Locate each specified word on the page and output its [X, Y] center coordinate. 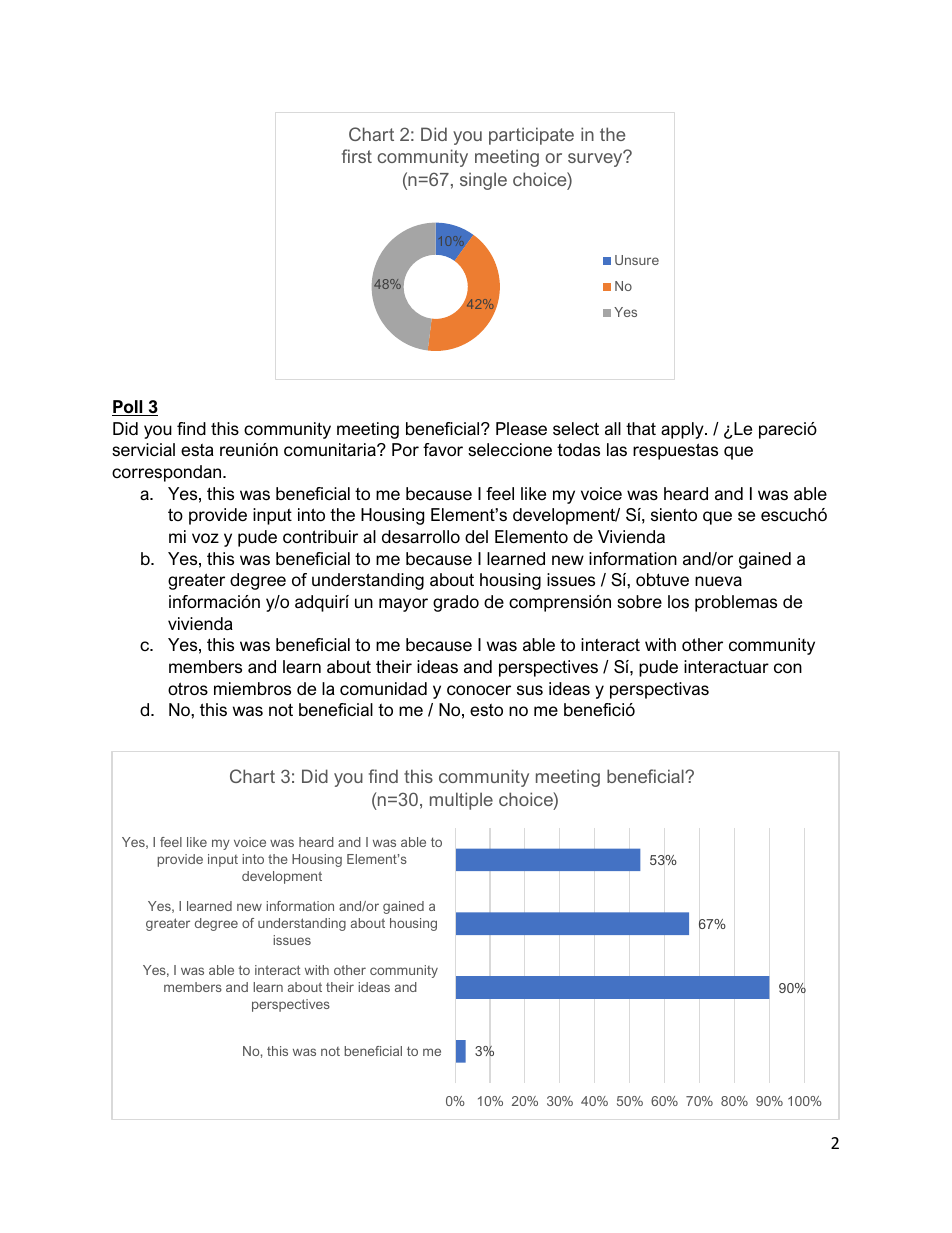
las [617, 450]
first [357, 156]
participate [531, 136]
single [483, 181]
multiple [461, 801]
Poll [128, 408]
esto [486, 710]
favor [443, 449]
